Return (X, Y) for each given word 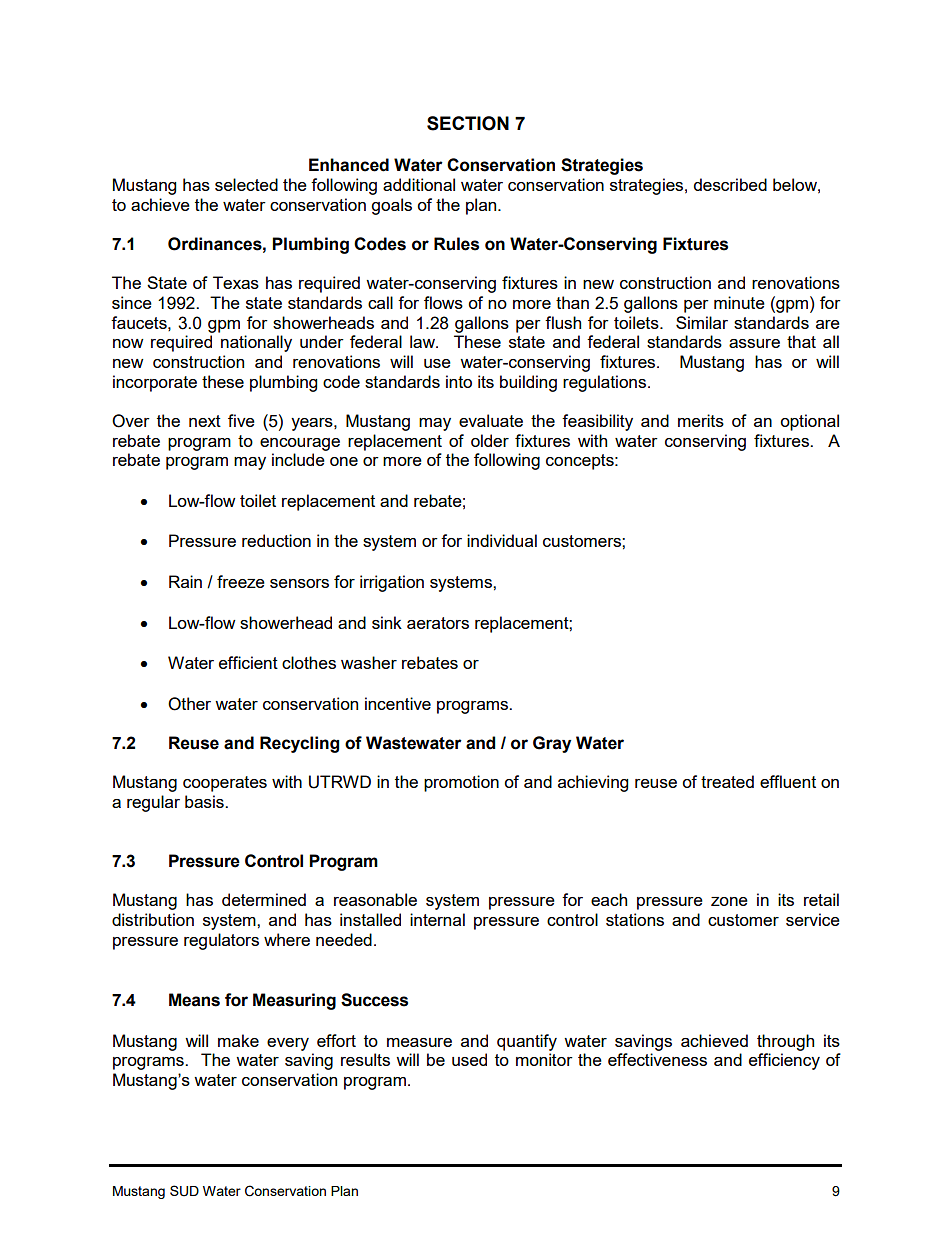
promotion (461, 783)
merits (701, 420)
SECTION (468, 123)
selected (246, 184)
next (205, 421)
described (730, 184)
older (490, 440)
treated (727, 781)
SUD (184, 1191)
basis (205, 801)
